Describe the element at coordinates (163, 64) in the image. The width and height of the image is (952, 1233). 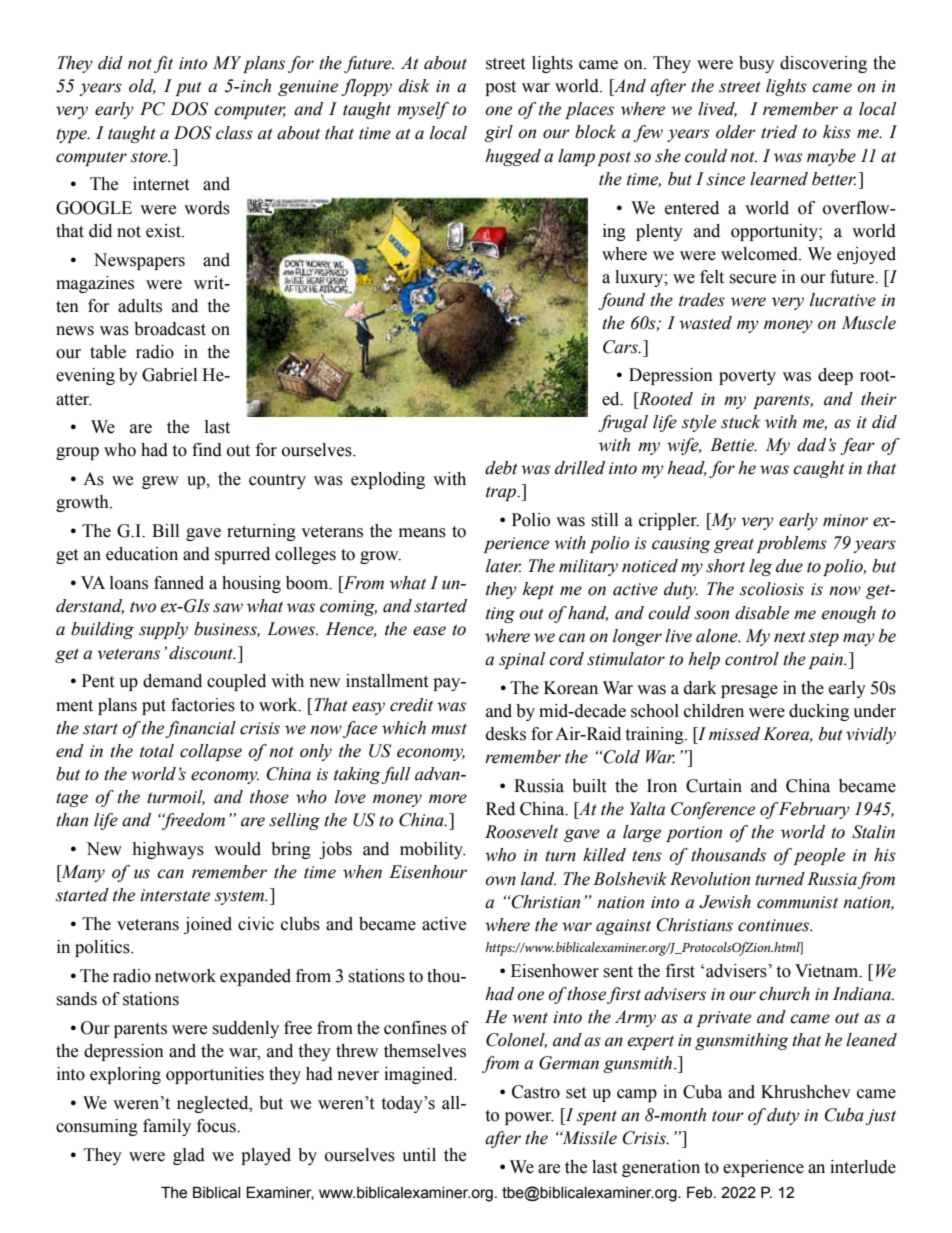
I see `fit` at that location.
